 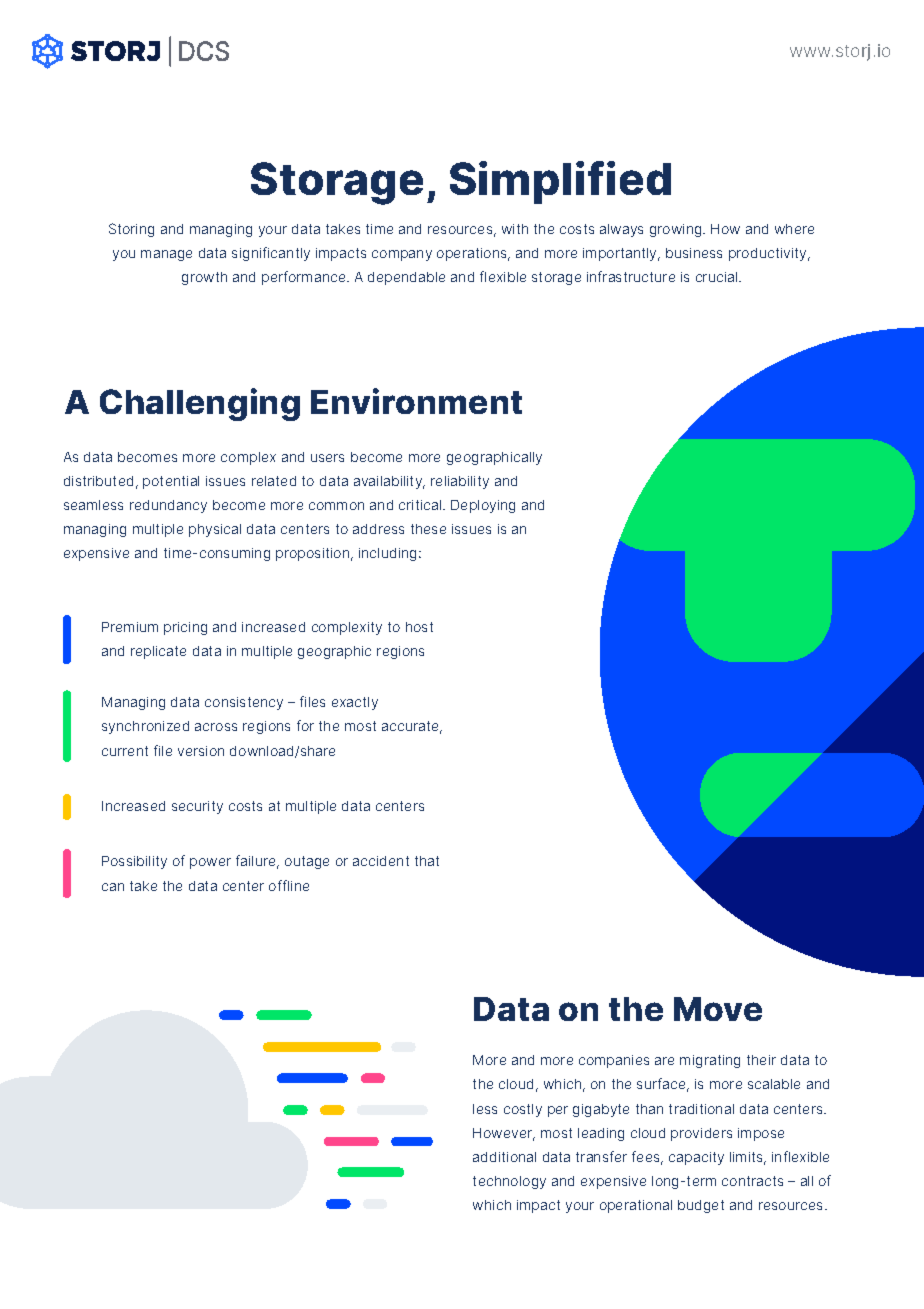 I want to click on that, so click(x=427, y=861).
